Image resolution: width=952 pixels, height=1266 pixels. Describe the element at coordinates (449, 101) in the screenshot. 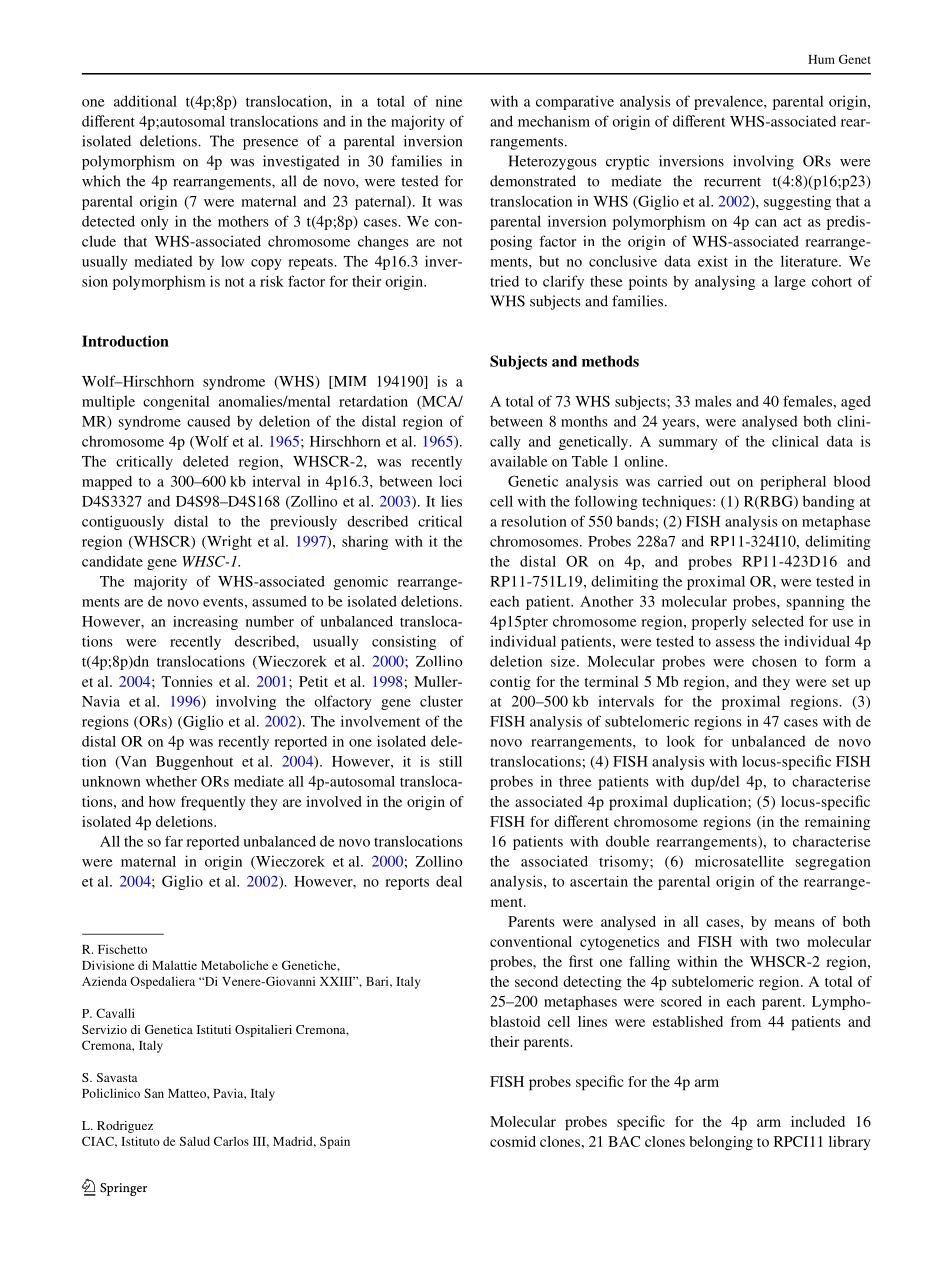

I see `nine` at that location.
